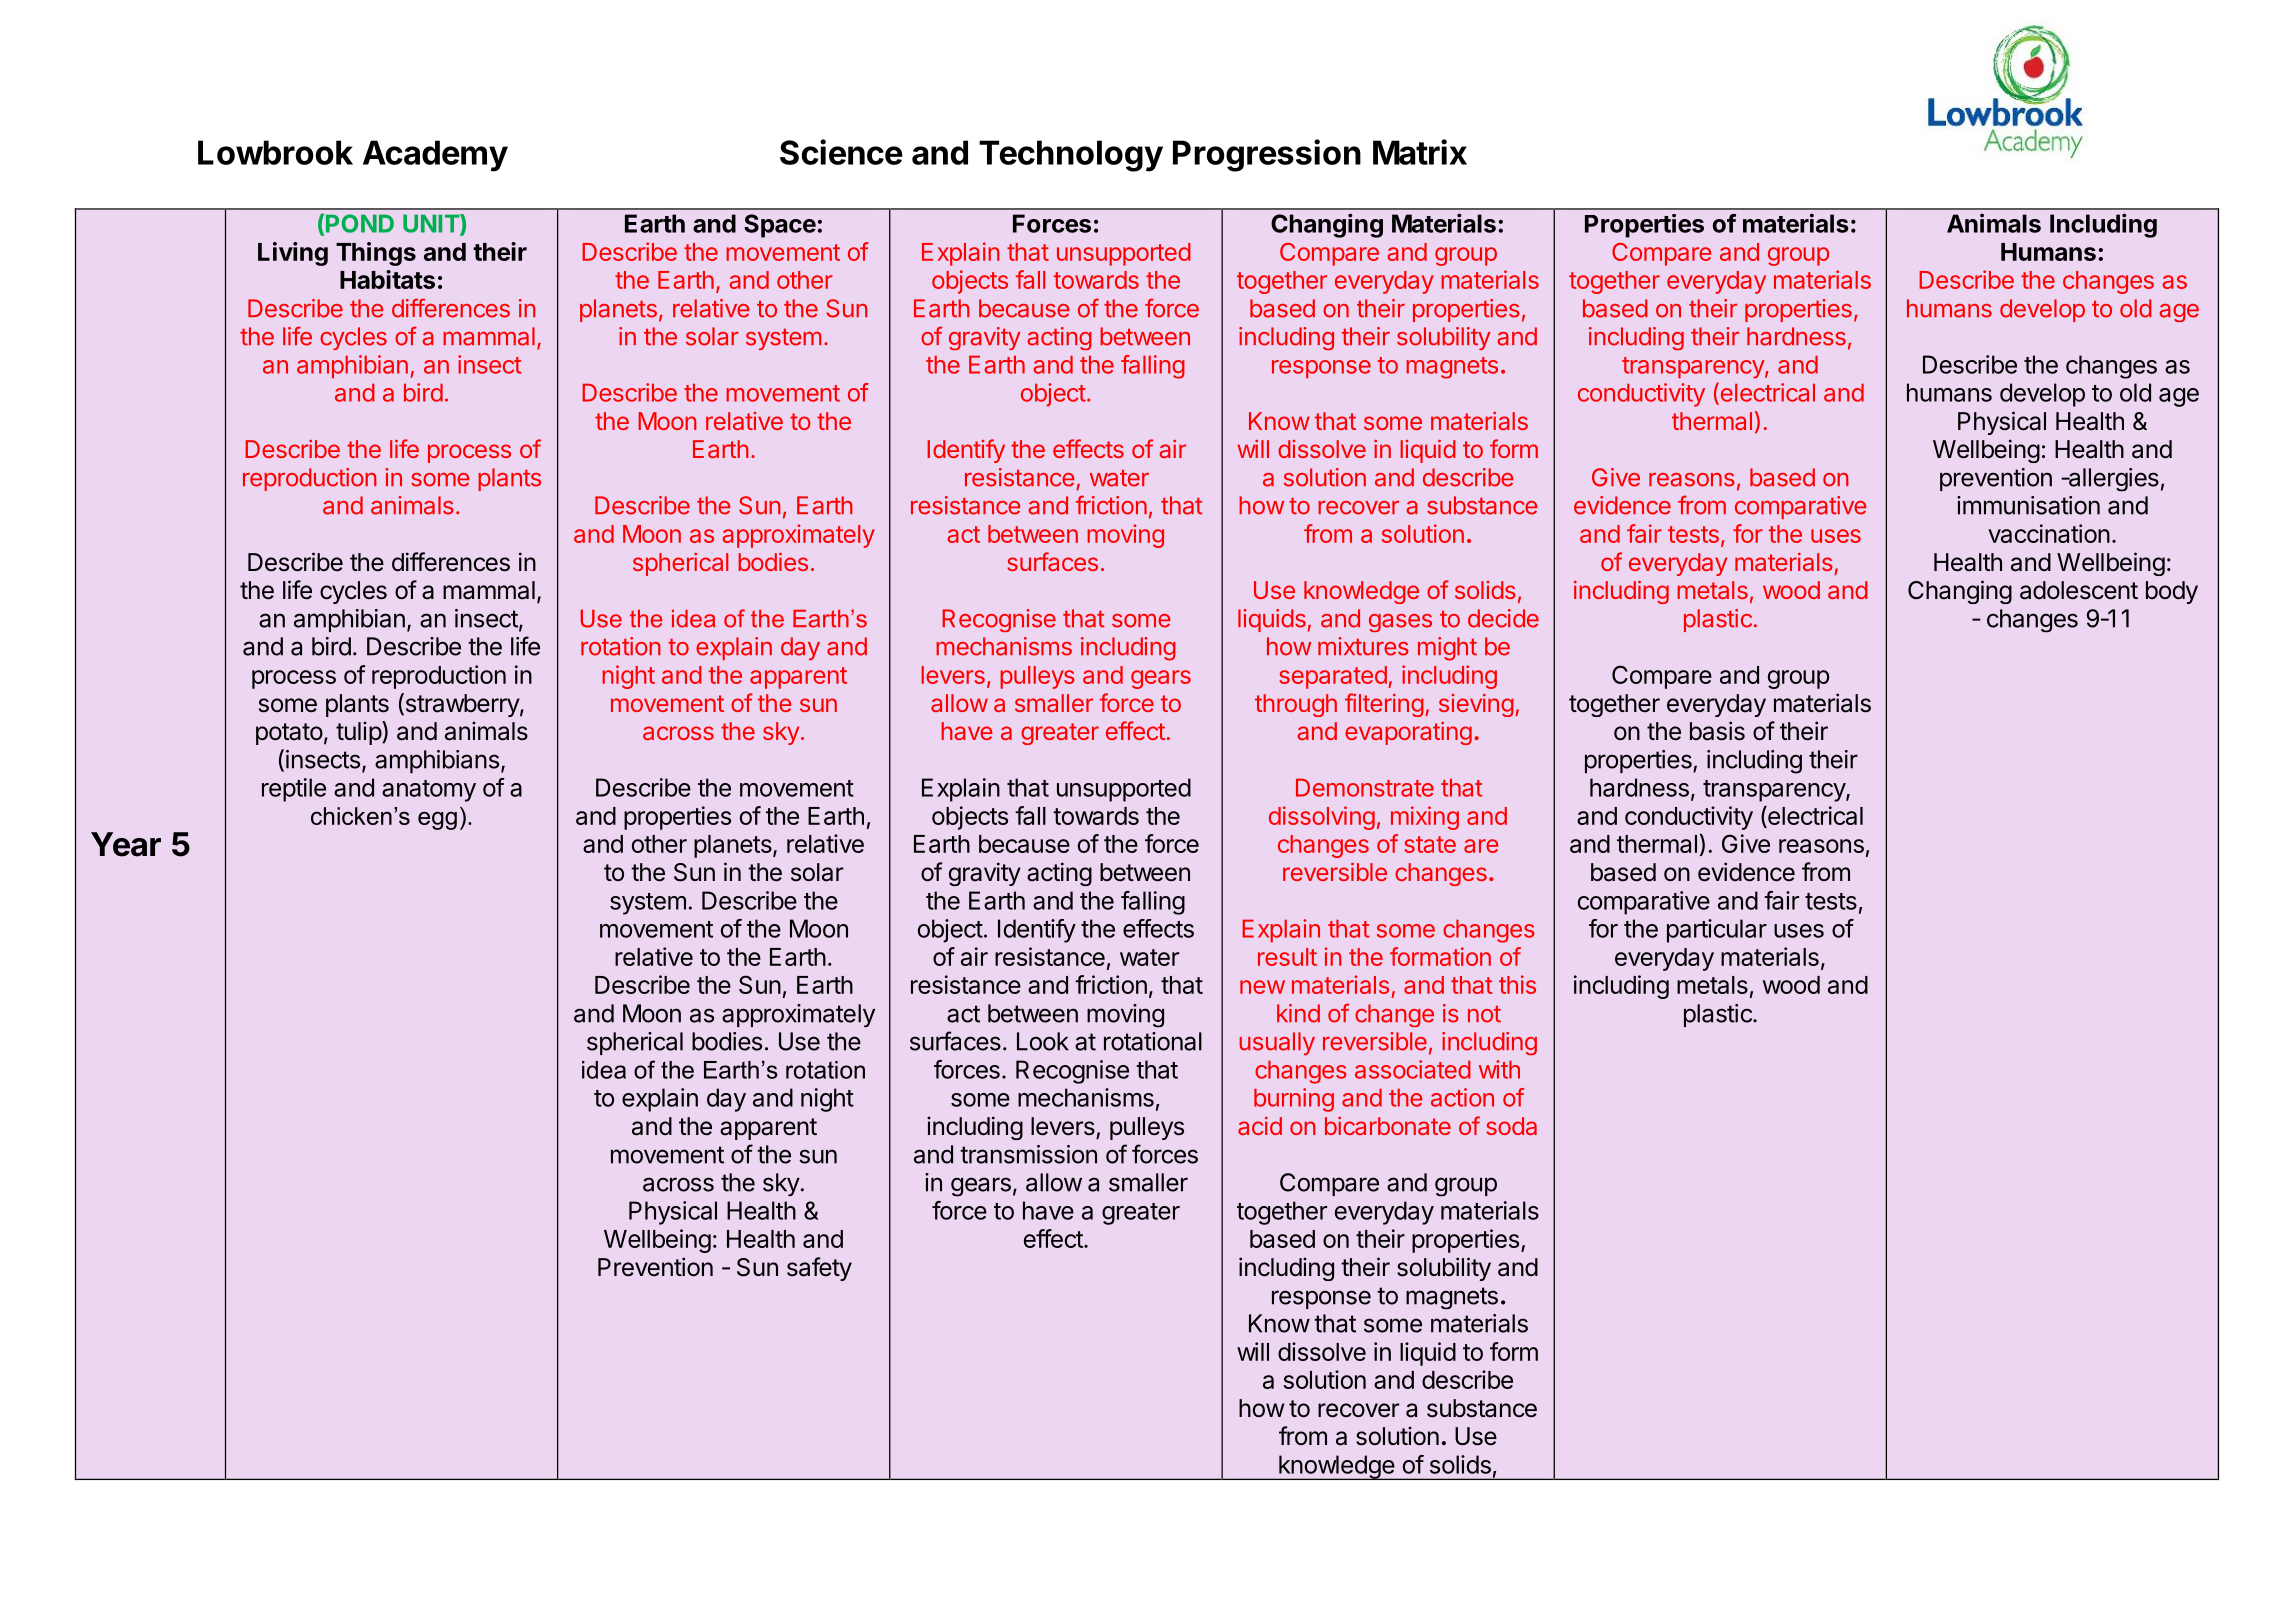 This screenshot has height=1622, width=2293. What do you see at coordinates (1071, 156) in the screenshot?
I see `Technology` at bounding box center [1071, 156].
